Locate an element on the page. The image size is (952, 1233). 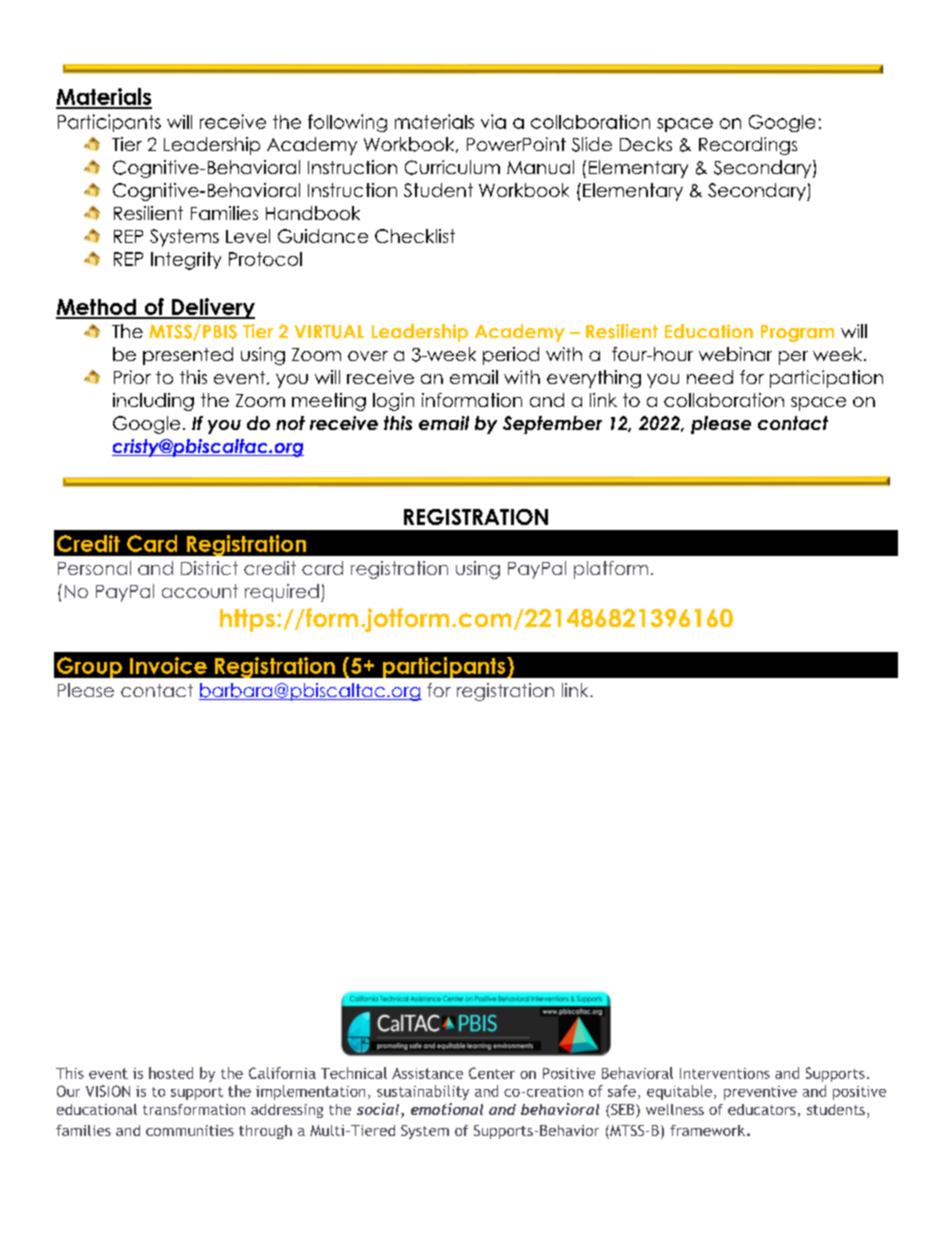
Level is located at coordinates (248, 236).
